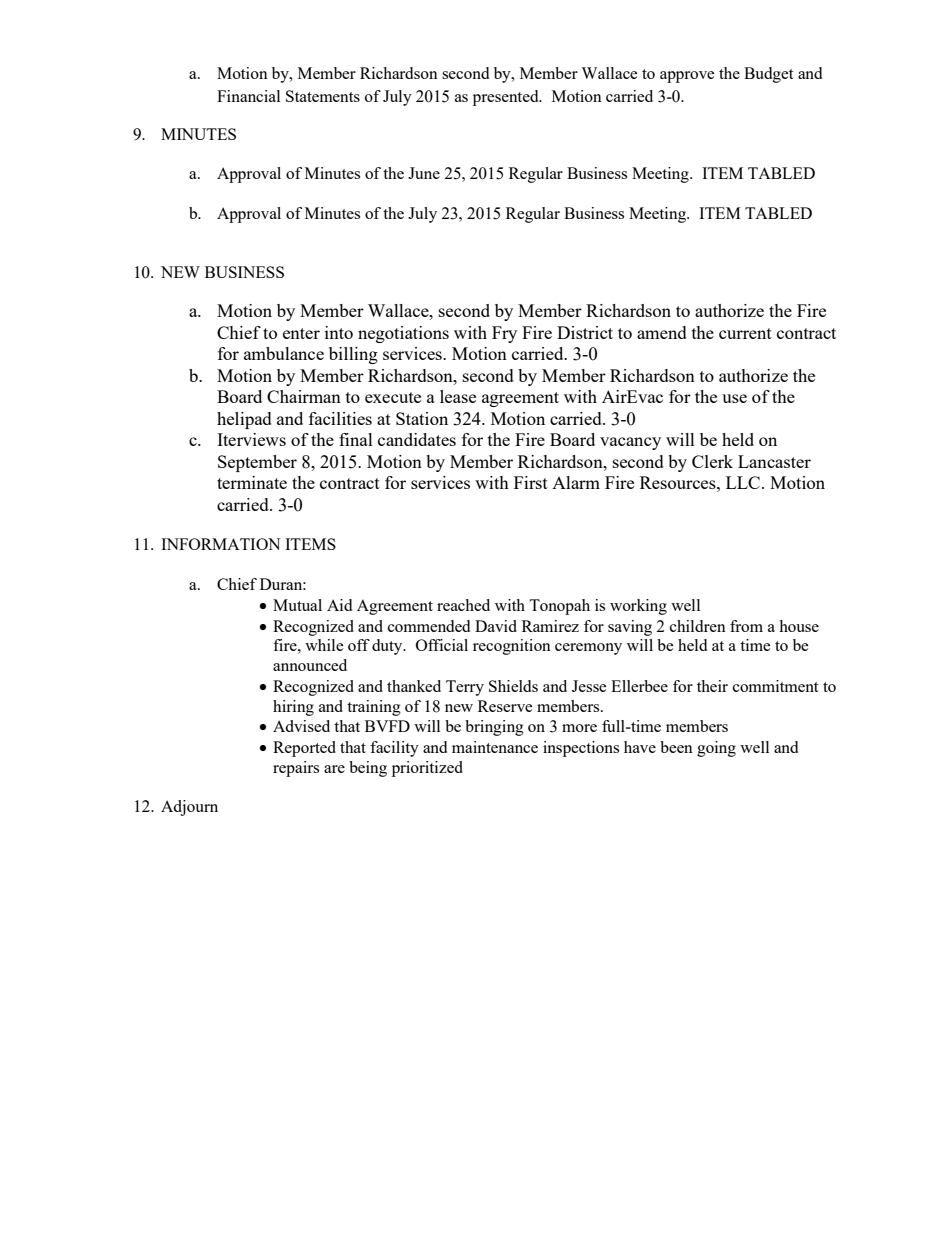  Describe the element at coordinates (504, 334) in the screenshot. I see `Fry` at that location.
